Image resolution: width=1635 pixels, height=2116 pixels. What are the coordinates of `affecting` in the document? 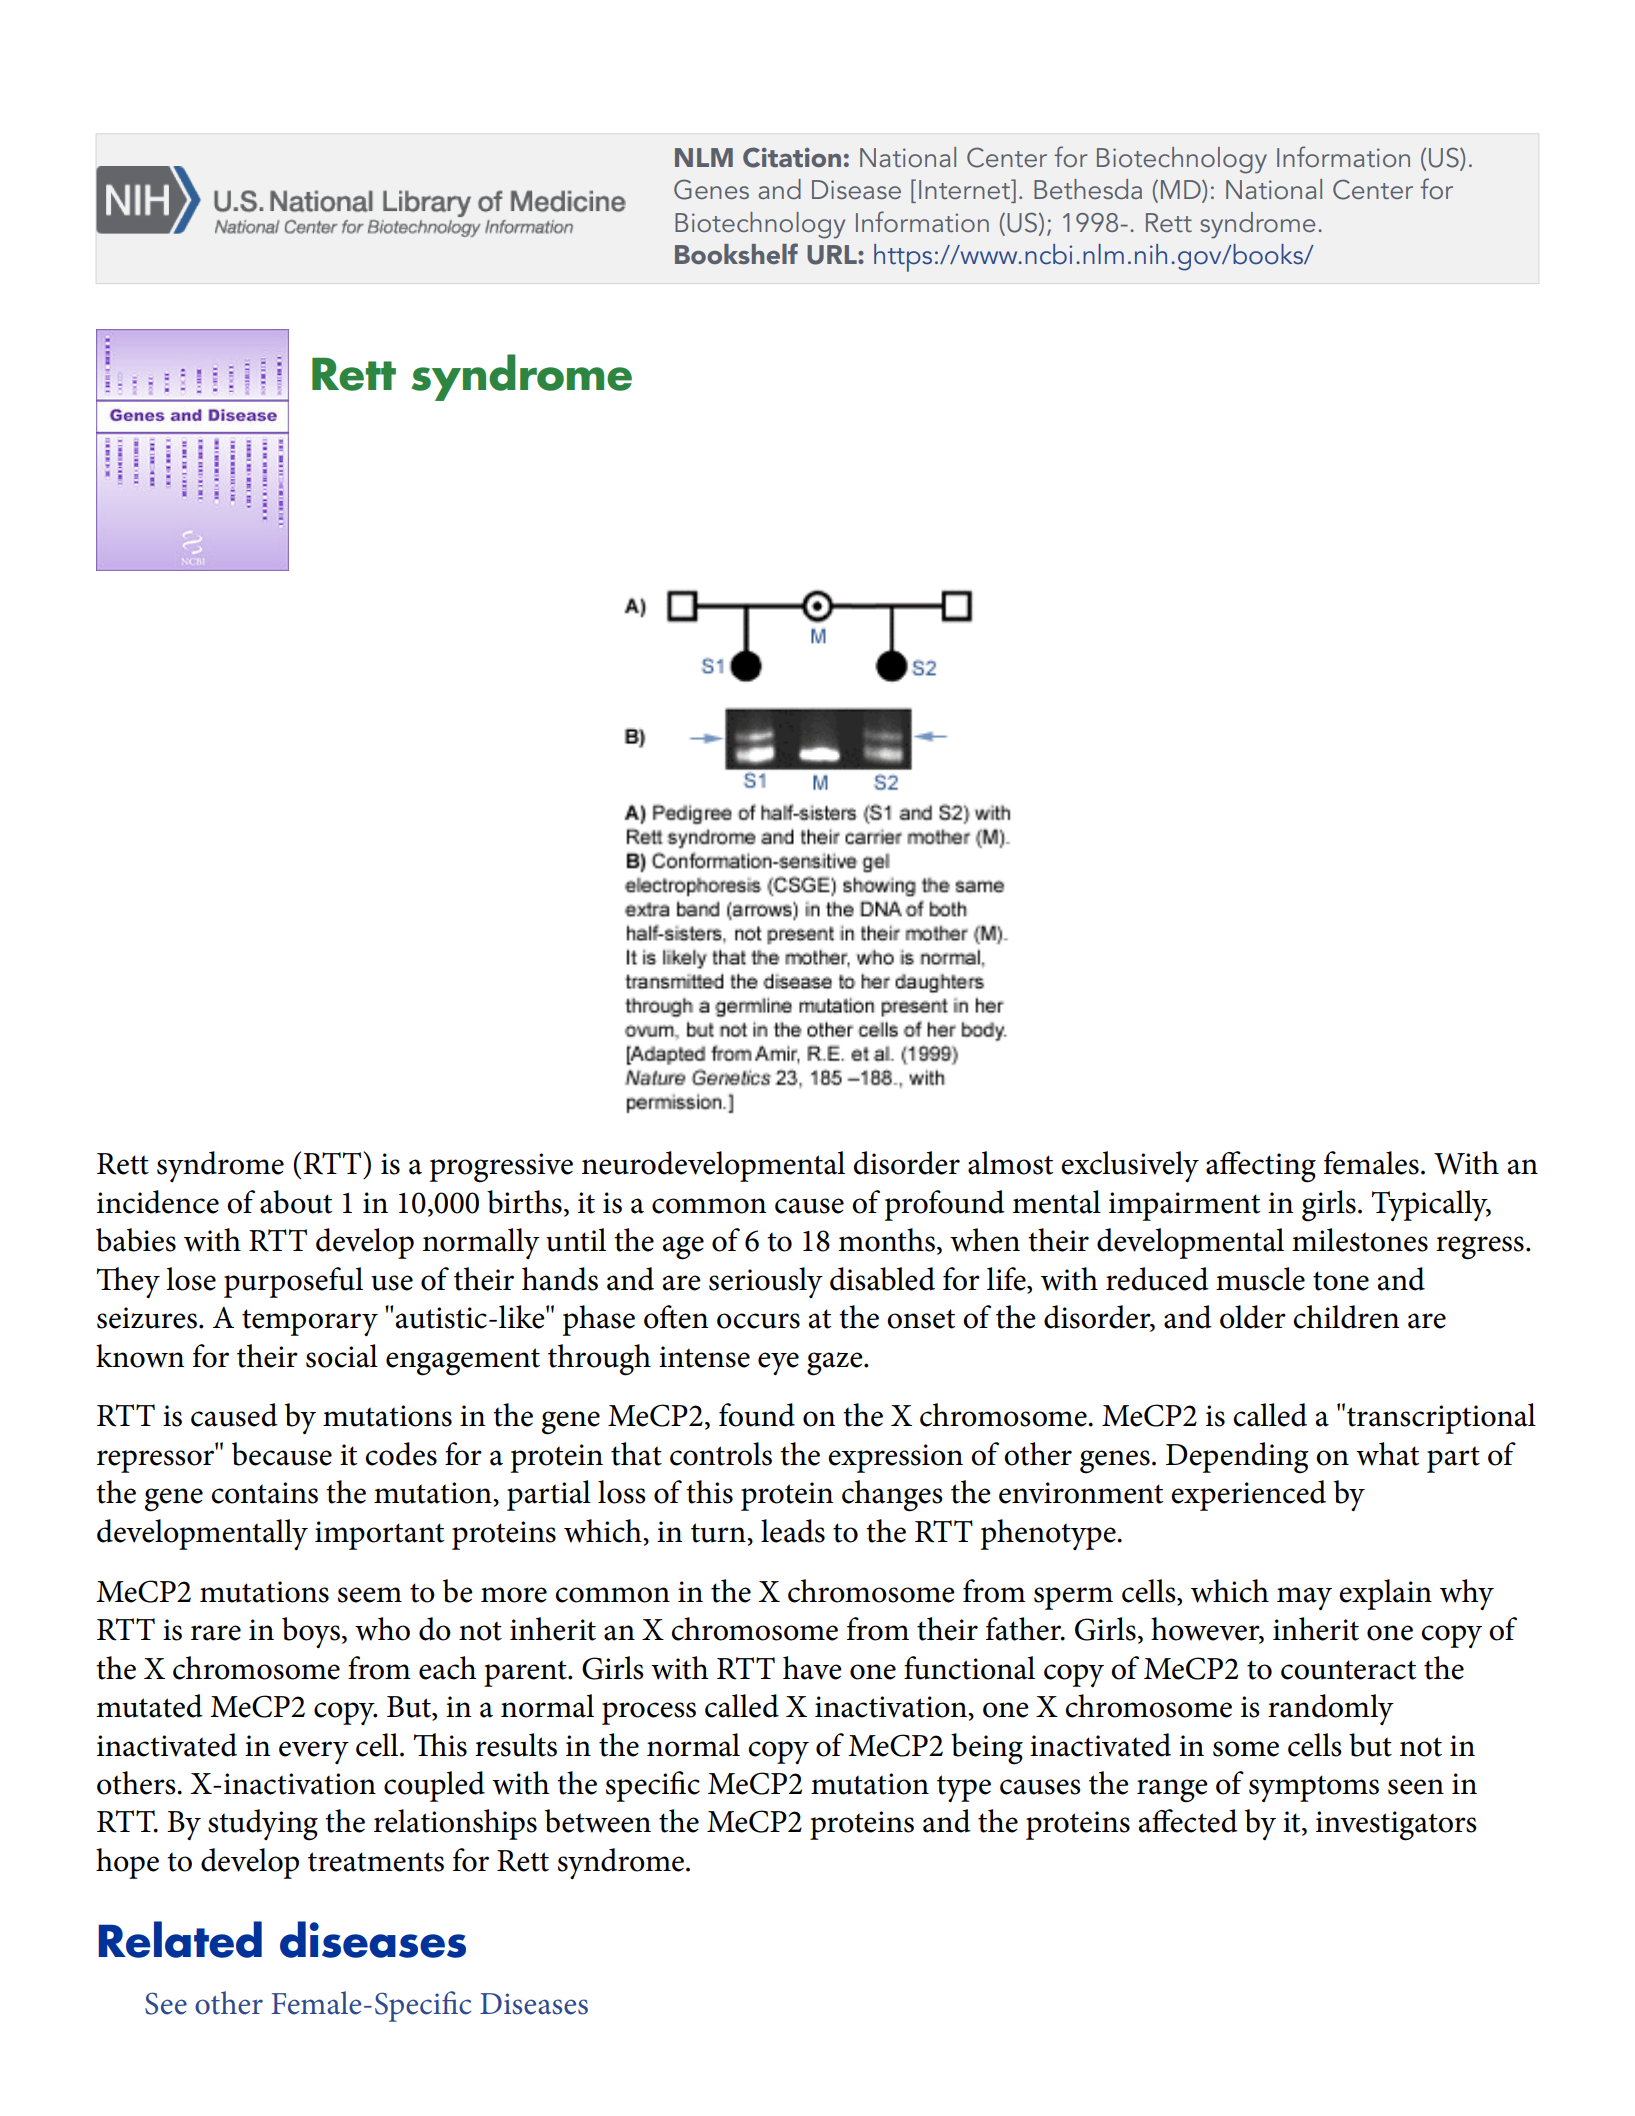 It's located at (1261, 1167).
